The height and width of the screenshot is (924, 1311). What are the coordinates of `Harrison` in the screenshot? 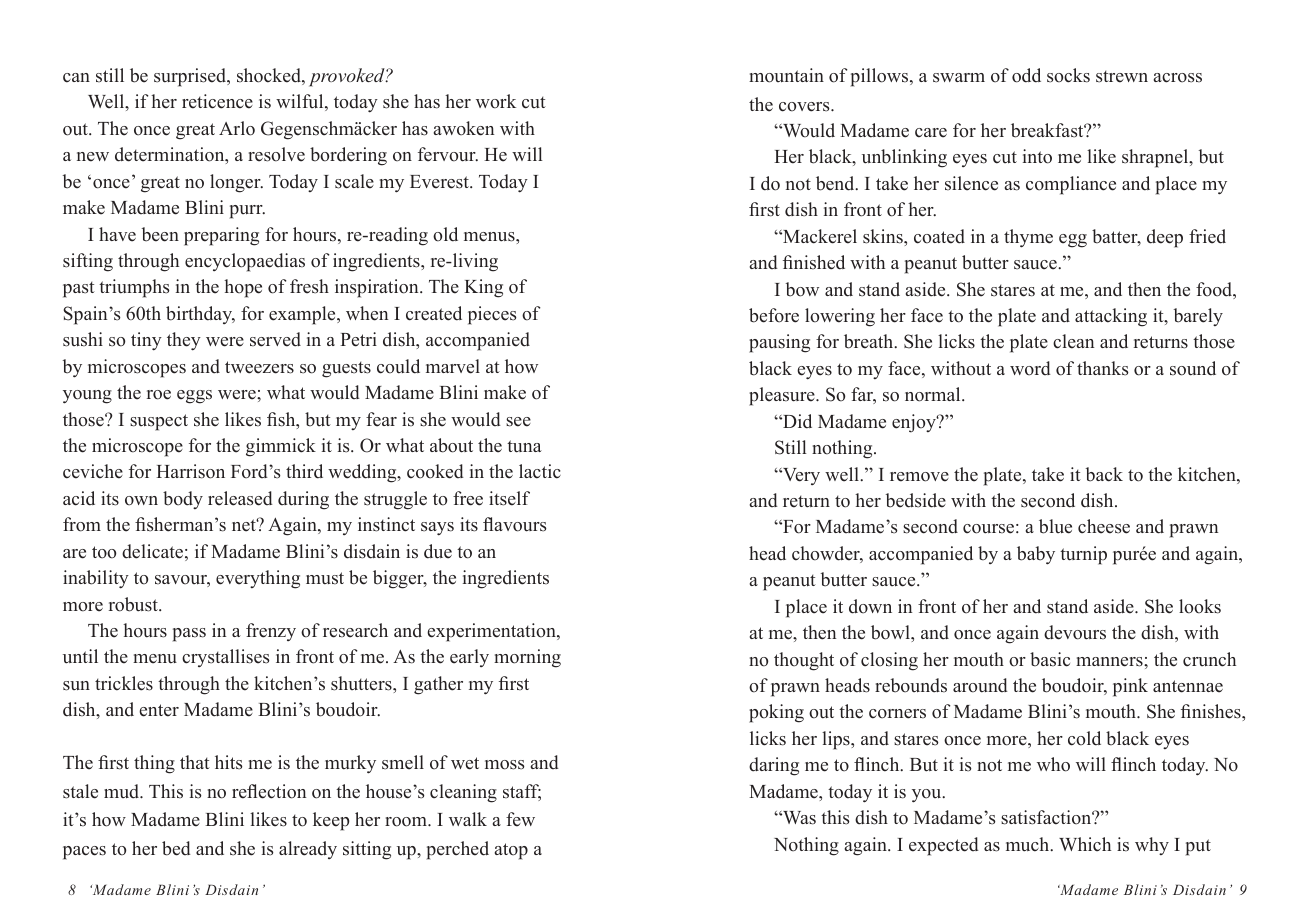 It's located at (190, 471).
